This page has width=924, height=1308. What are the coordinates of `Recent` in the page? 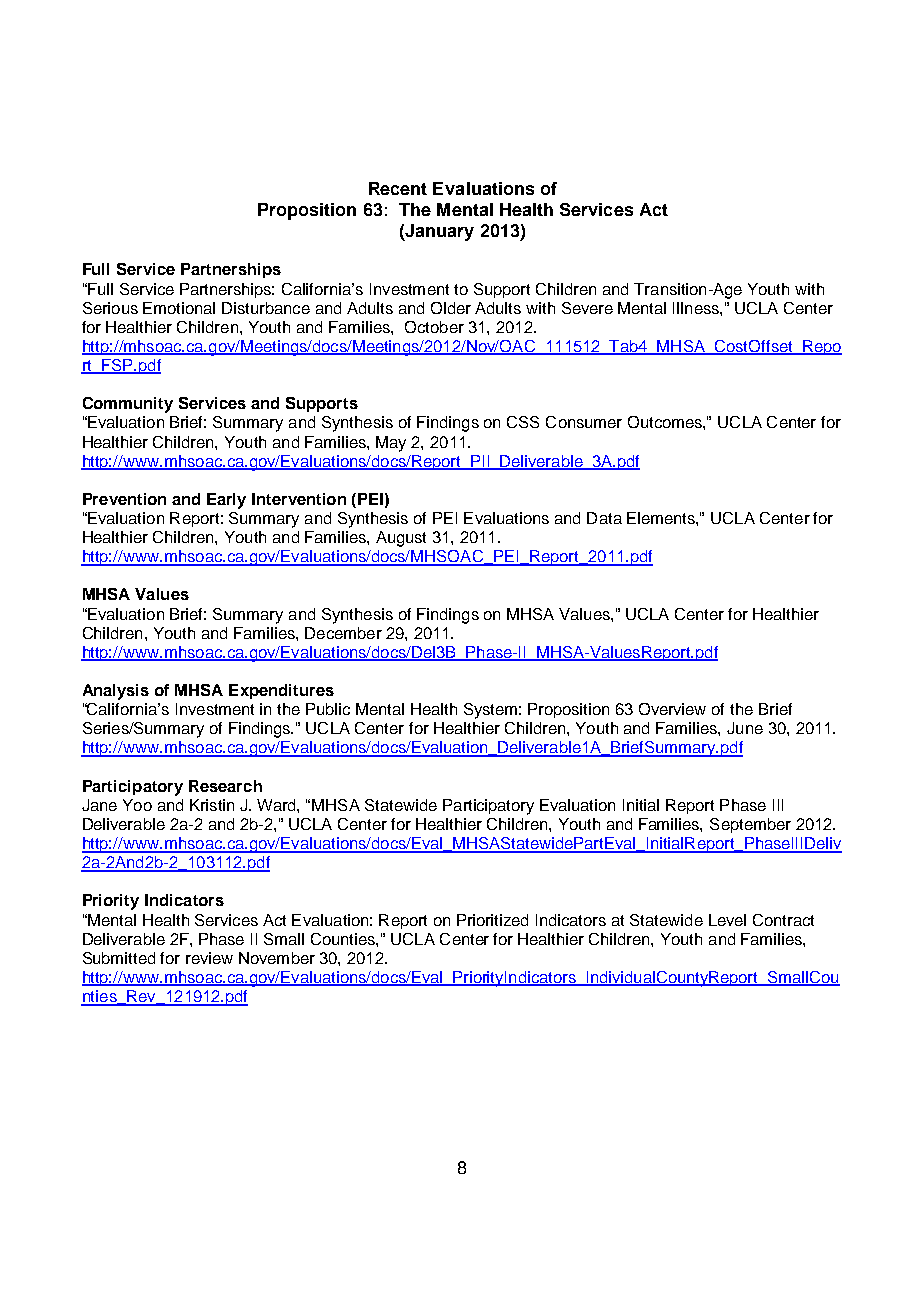 It's located at (398, 188).
